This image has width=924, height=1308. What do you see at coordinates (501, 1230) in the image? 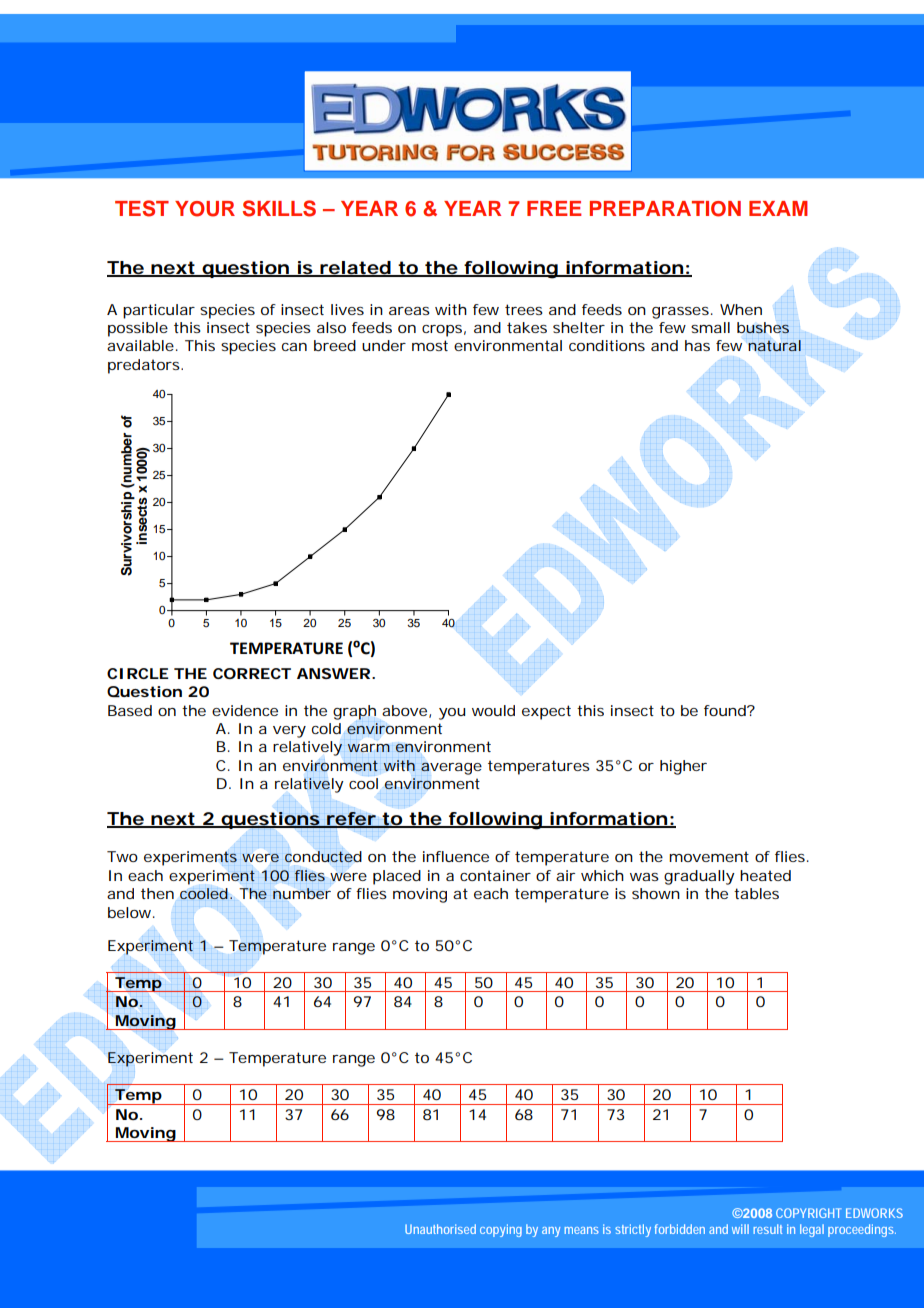
I see `copying` at bounding box center [501, 1230].
